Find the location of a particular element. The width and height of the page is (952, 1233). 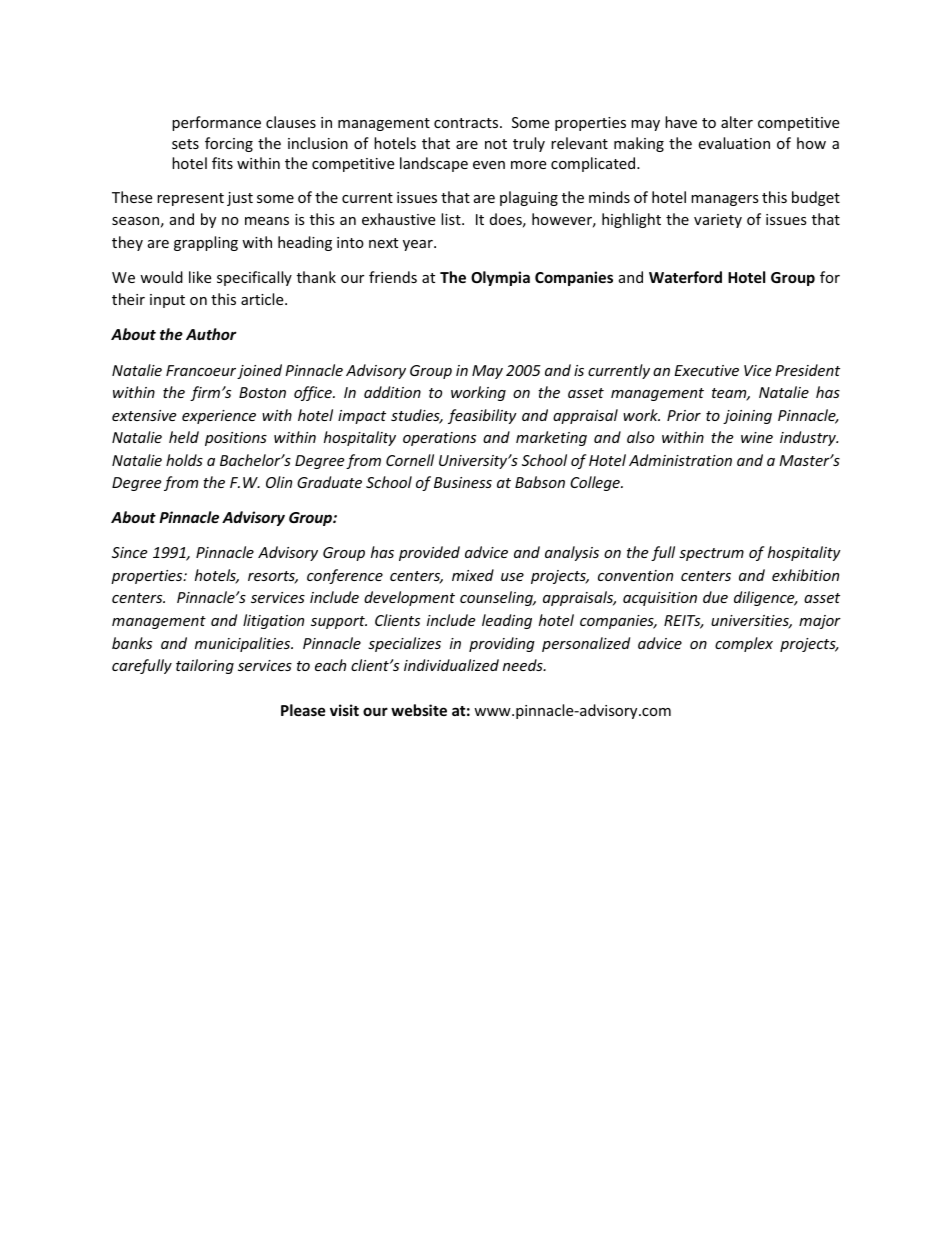

Since is located at coordinates (129, 552).
